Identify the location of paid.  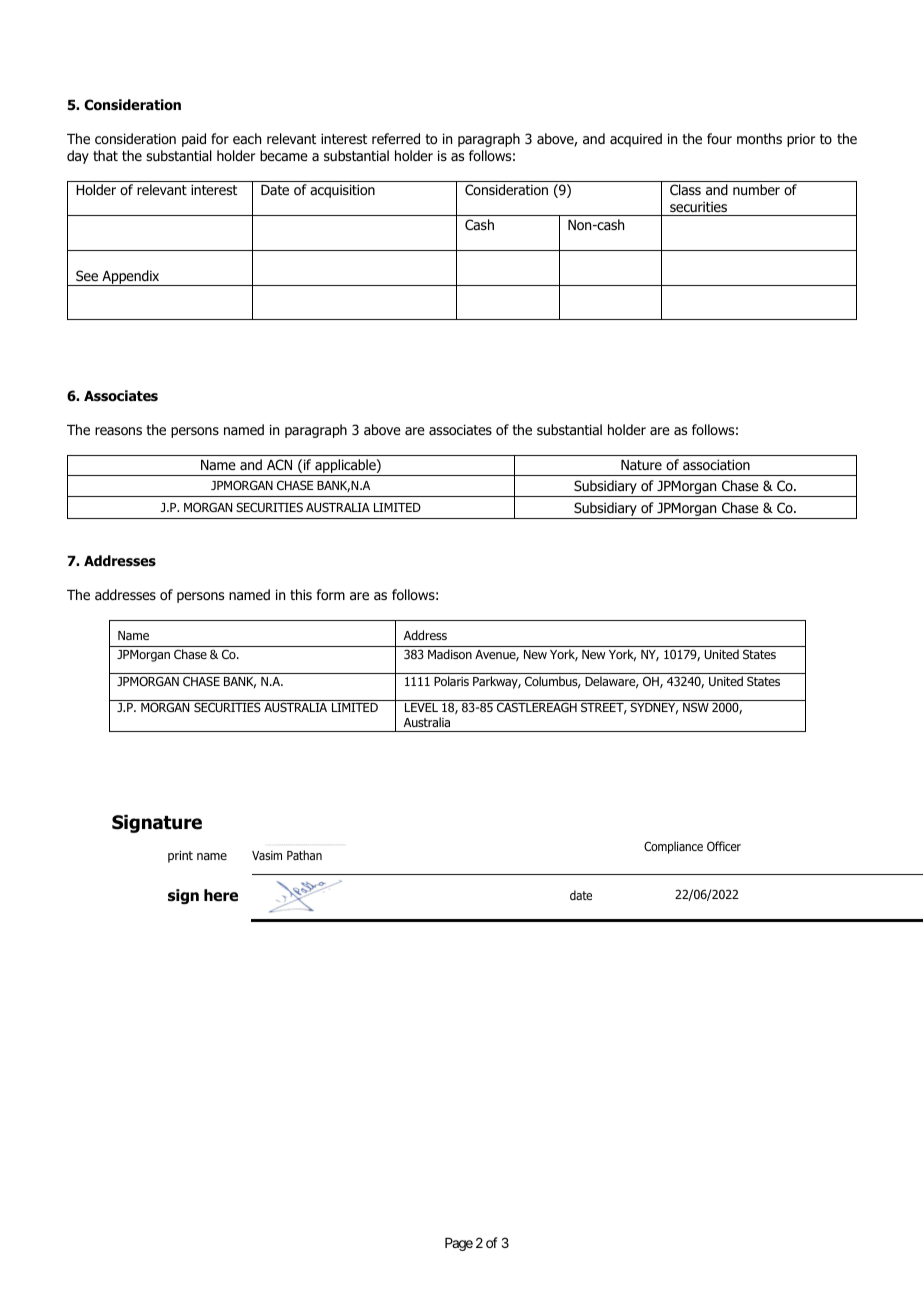
(194, 140).
